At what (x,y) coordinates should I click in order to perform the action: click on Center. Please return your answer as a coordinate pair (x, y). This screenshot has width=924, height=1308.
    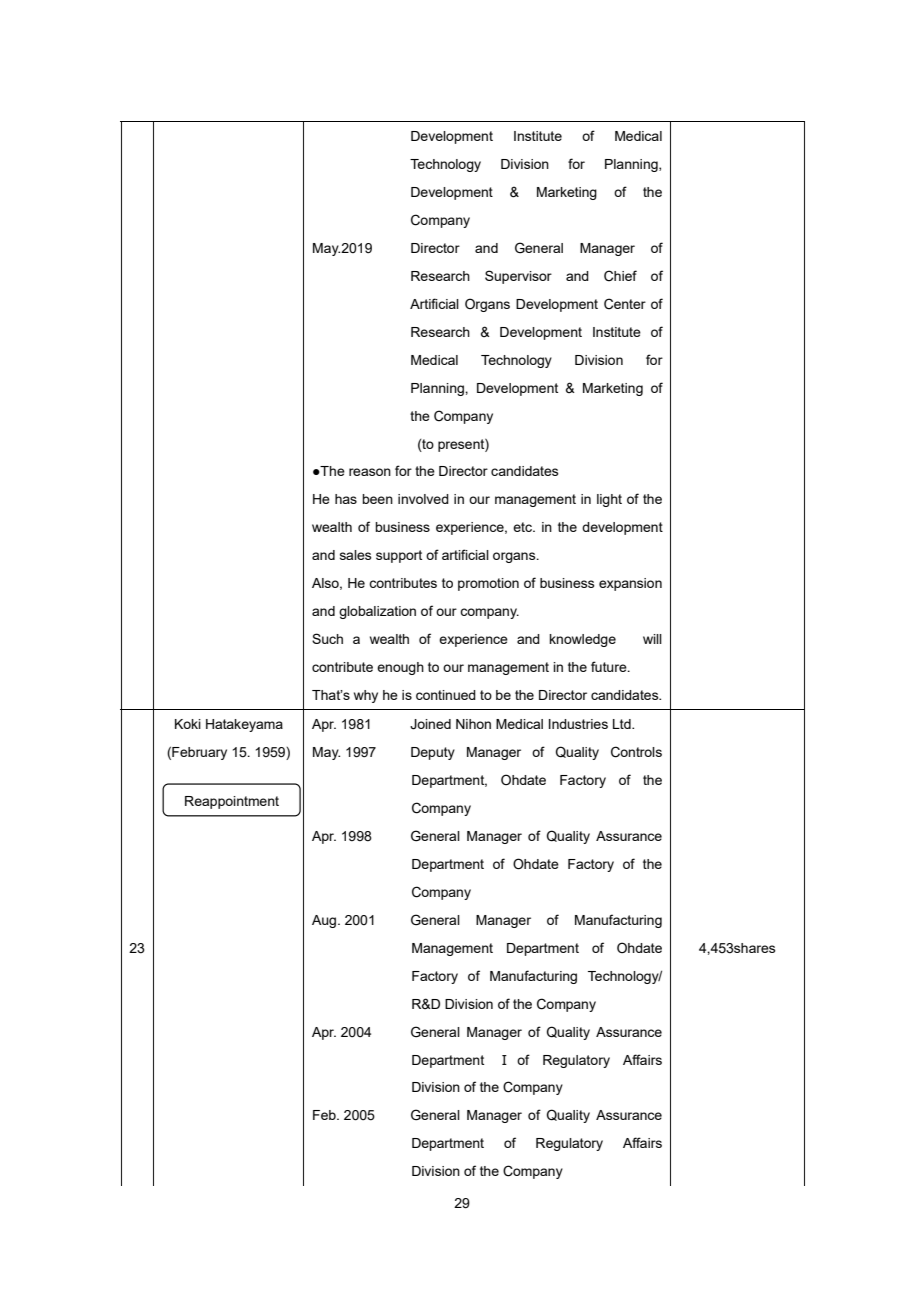
    Looking at the image, I should click on (625, 304).
